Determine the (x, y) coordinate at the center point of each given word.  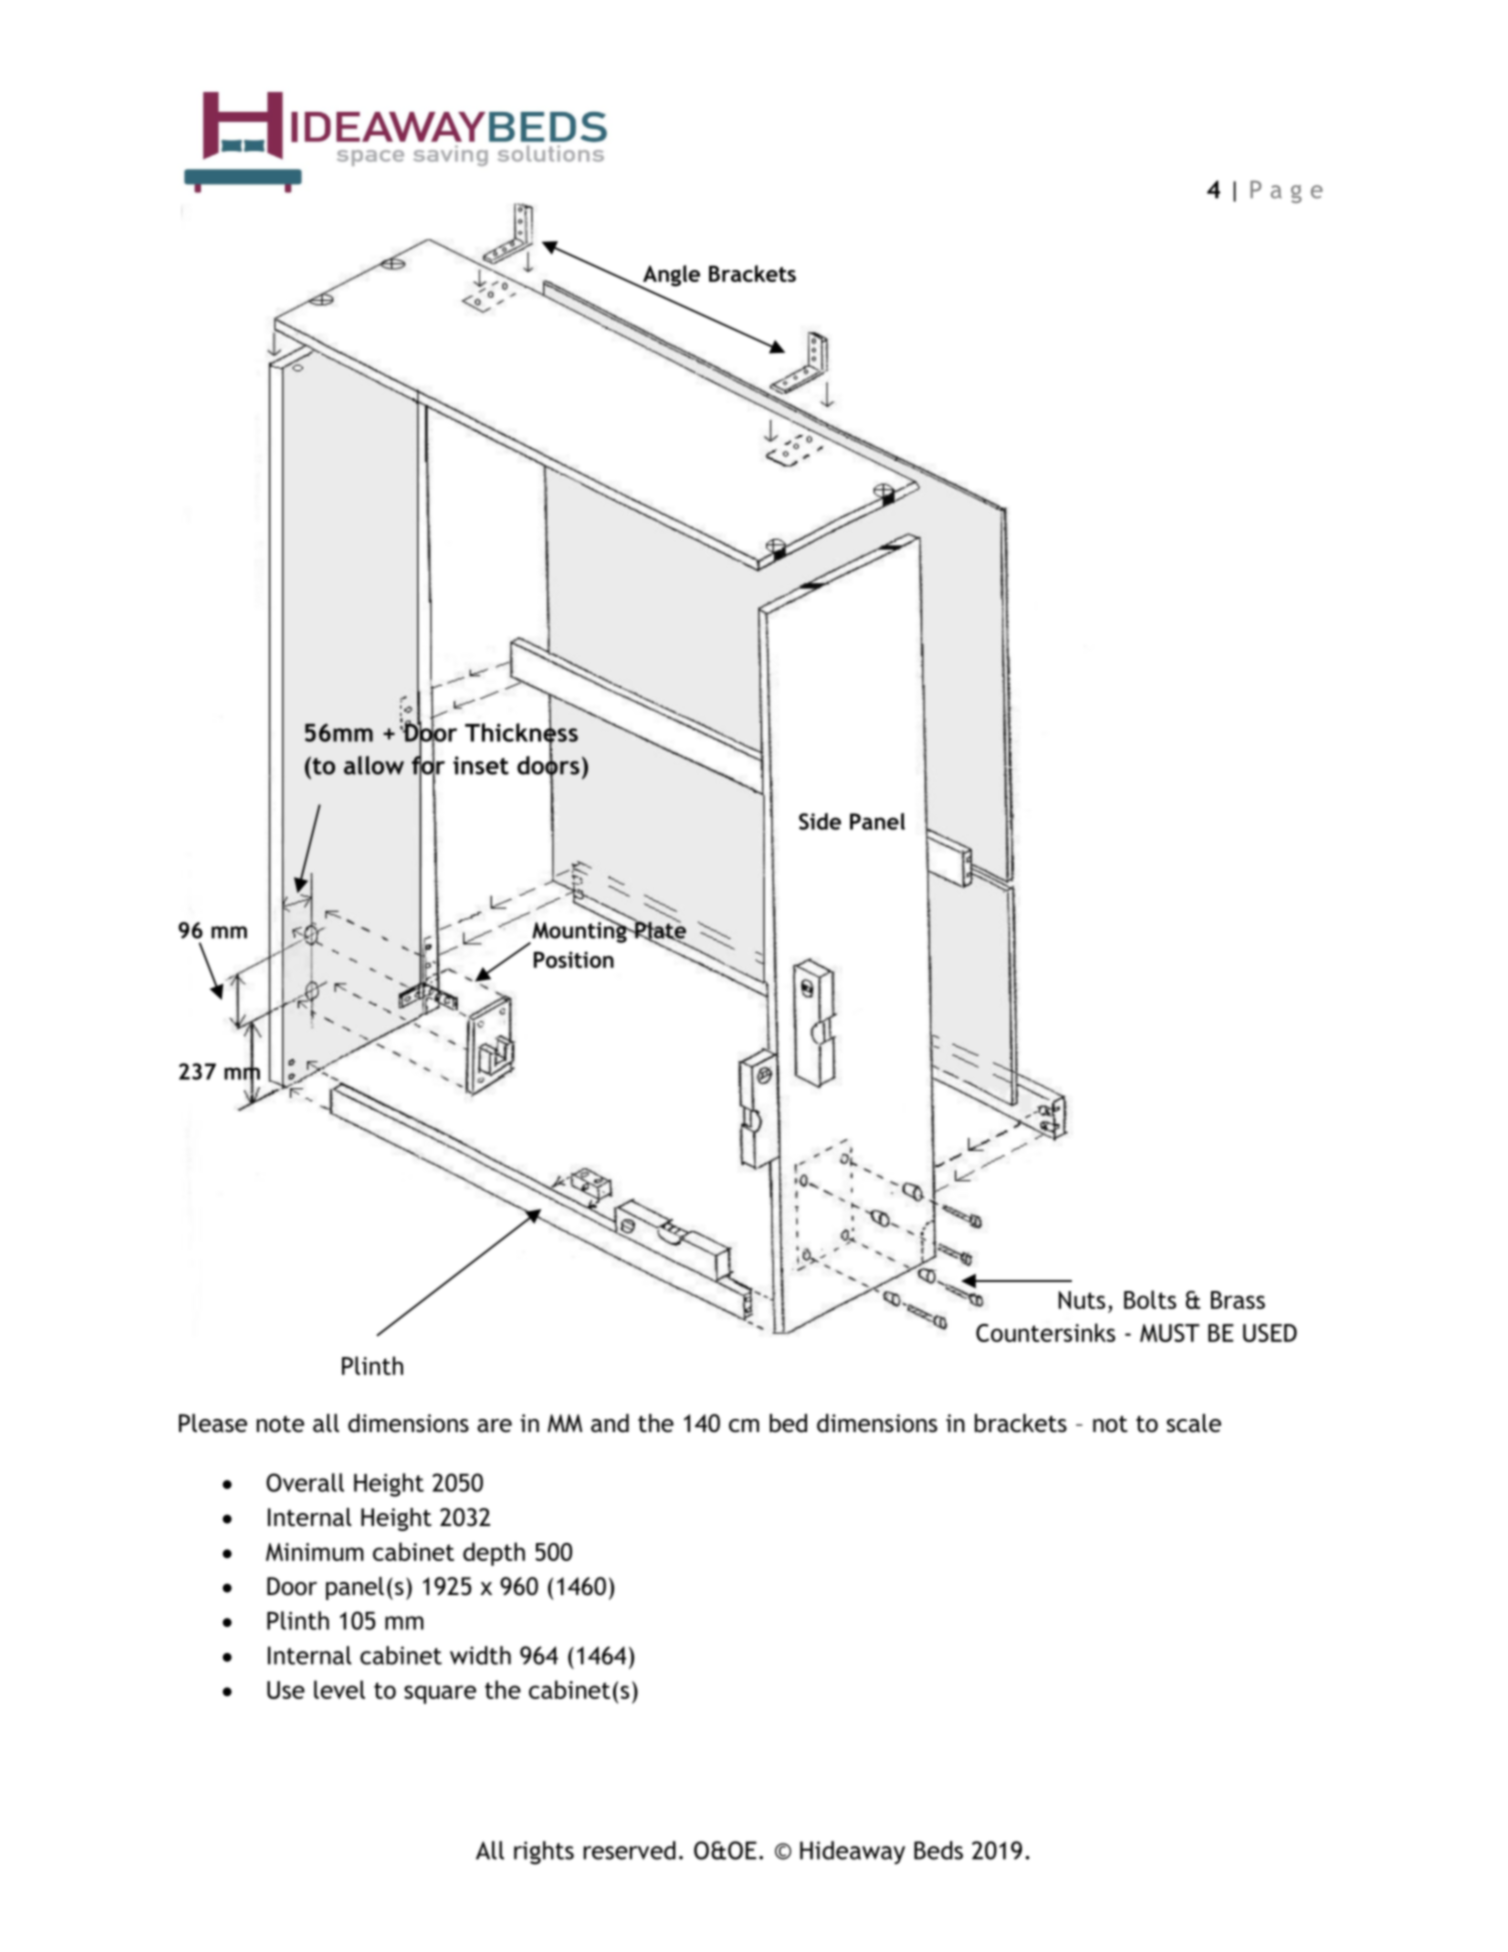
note (280, 1424)
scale (1194, 1423)
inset (481, 765)
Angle (670, 277)
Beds (938, 1850)
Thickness (521, 732)
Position (574, 959)
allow (374, 765)
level (339, 1689)
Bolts (1150, 1299)
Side (820, 821)
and (610, 1423)
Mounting (579, 932)
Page (1286, 191)
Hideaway (852, 1852)
